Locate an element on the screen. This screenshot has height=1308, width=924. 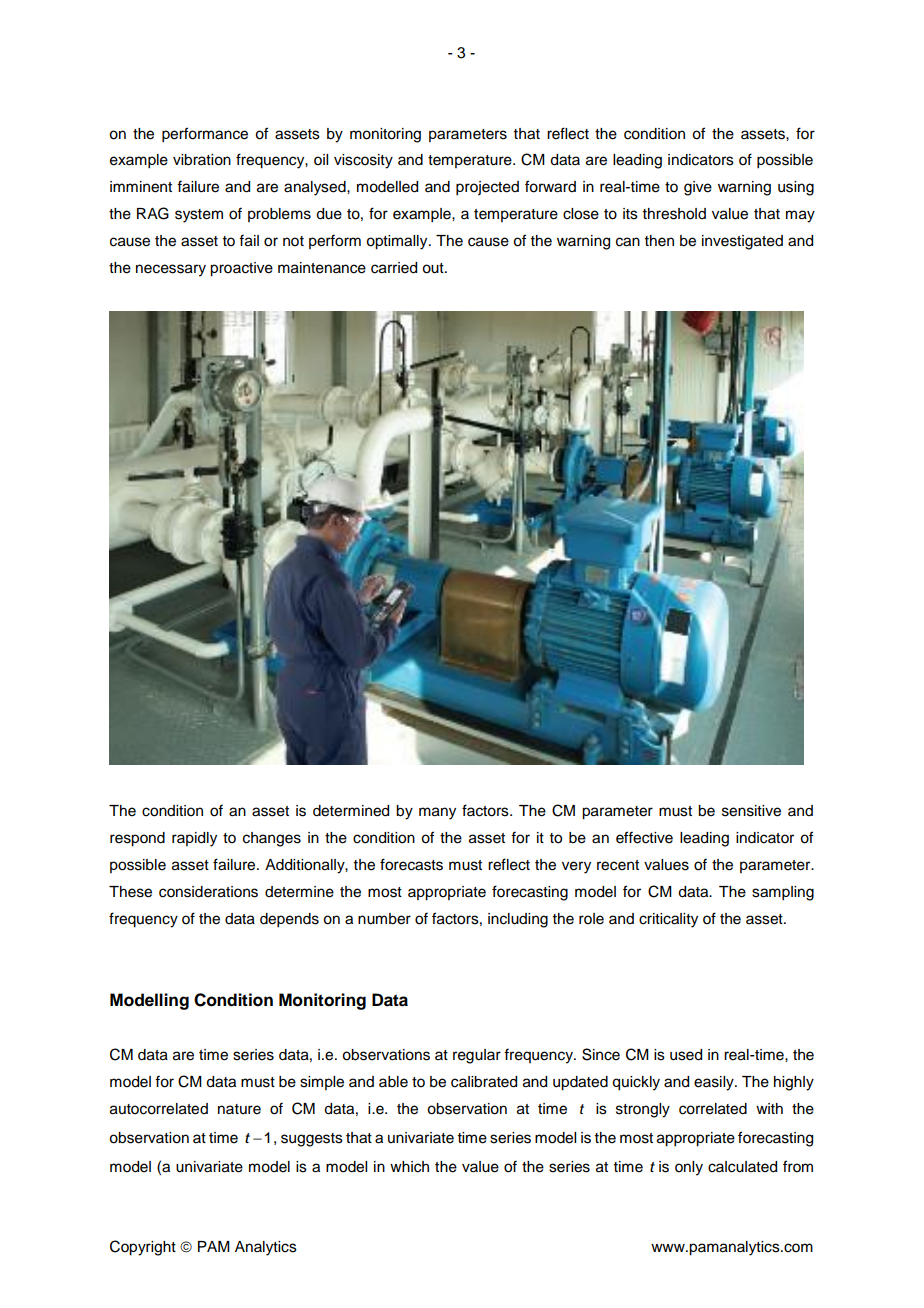
sensitive is located at coordinates (751, 811).
